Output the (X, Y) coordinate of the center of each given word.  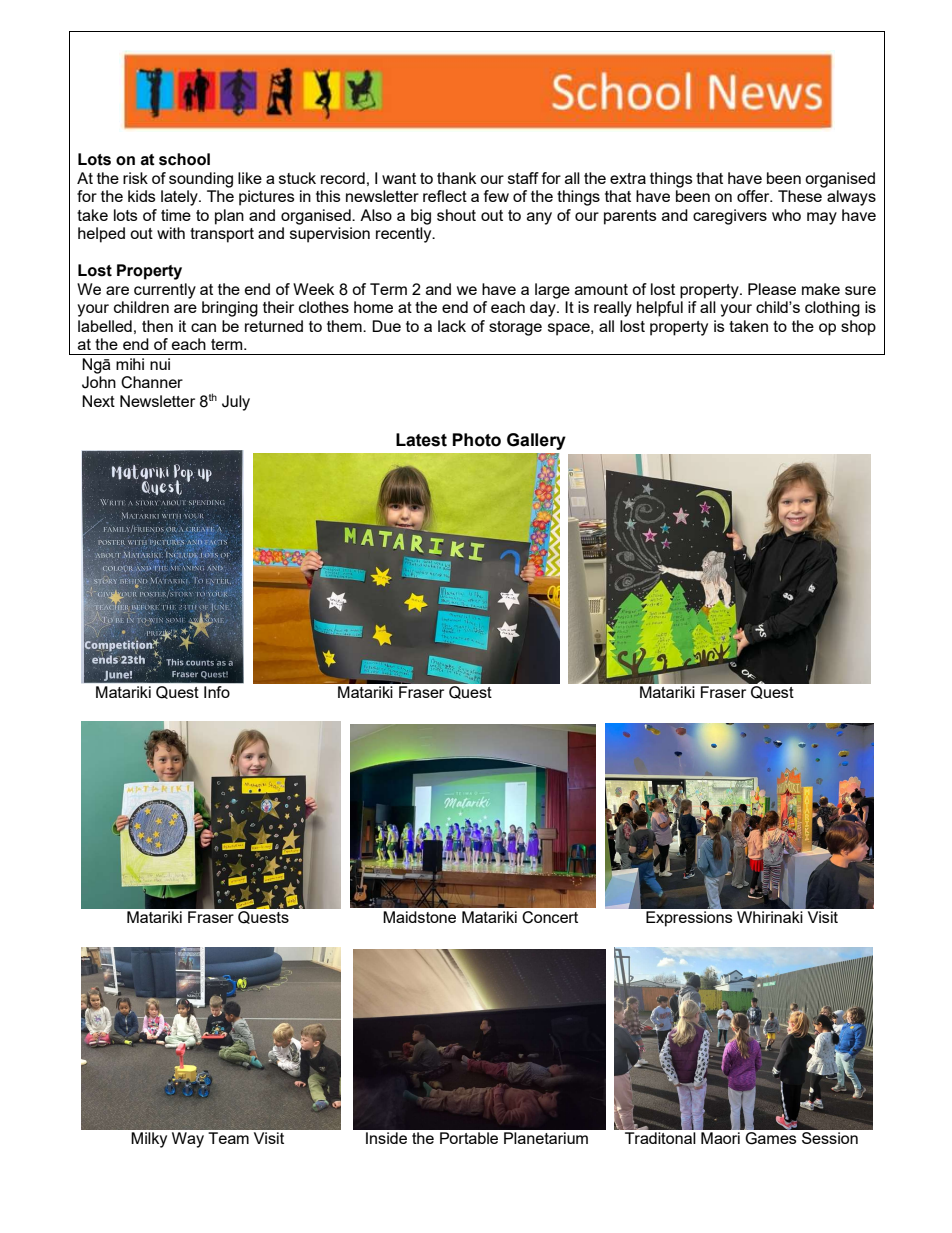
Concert (550, 917)
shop (858, 328)
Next (98, 401)
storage (515, 328)
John (99, 382)
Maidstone (419, 917)
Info (217, 692)
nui (160, 364)
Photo (477, 440)
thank (456, 178)
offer (754, 196)
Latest (421, 440)
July (236, 403)
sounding (201, 180)
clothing (832, 309)
